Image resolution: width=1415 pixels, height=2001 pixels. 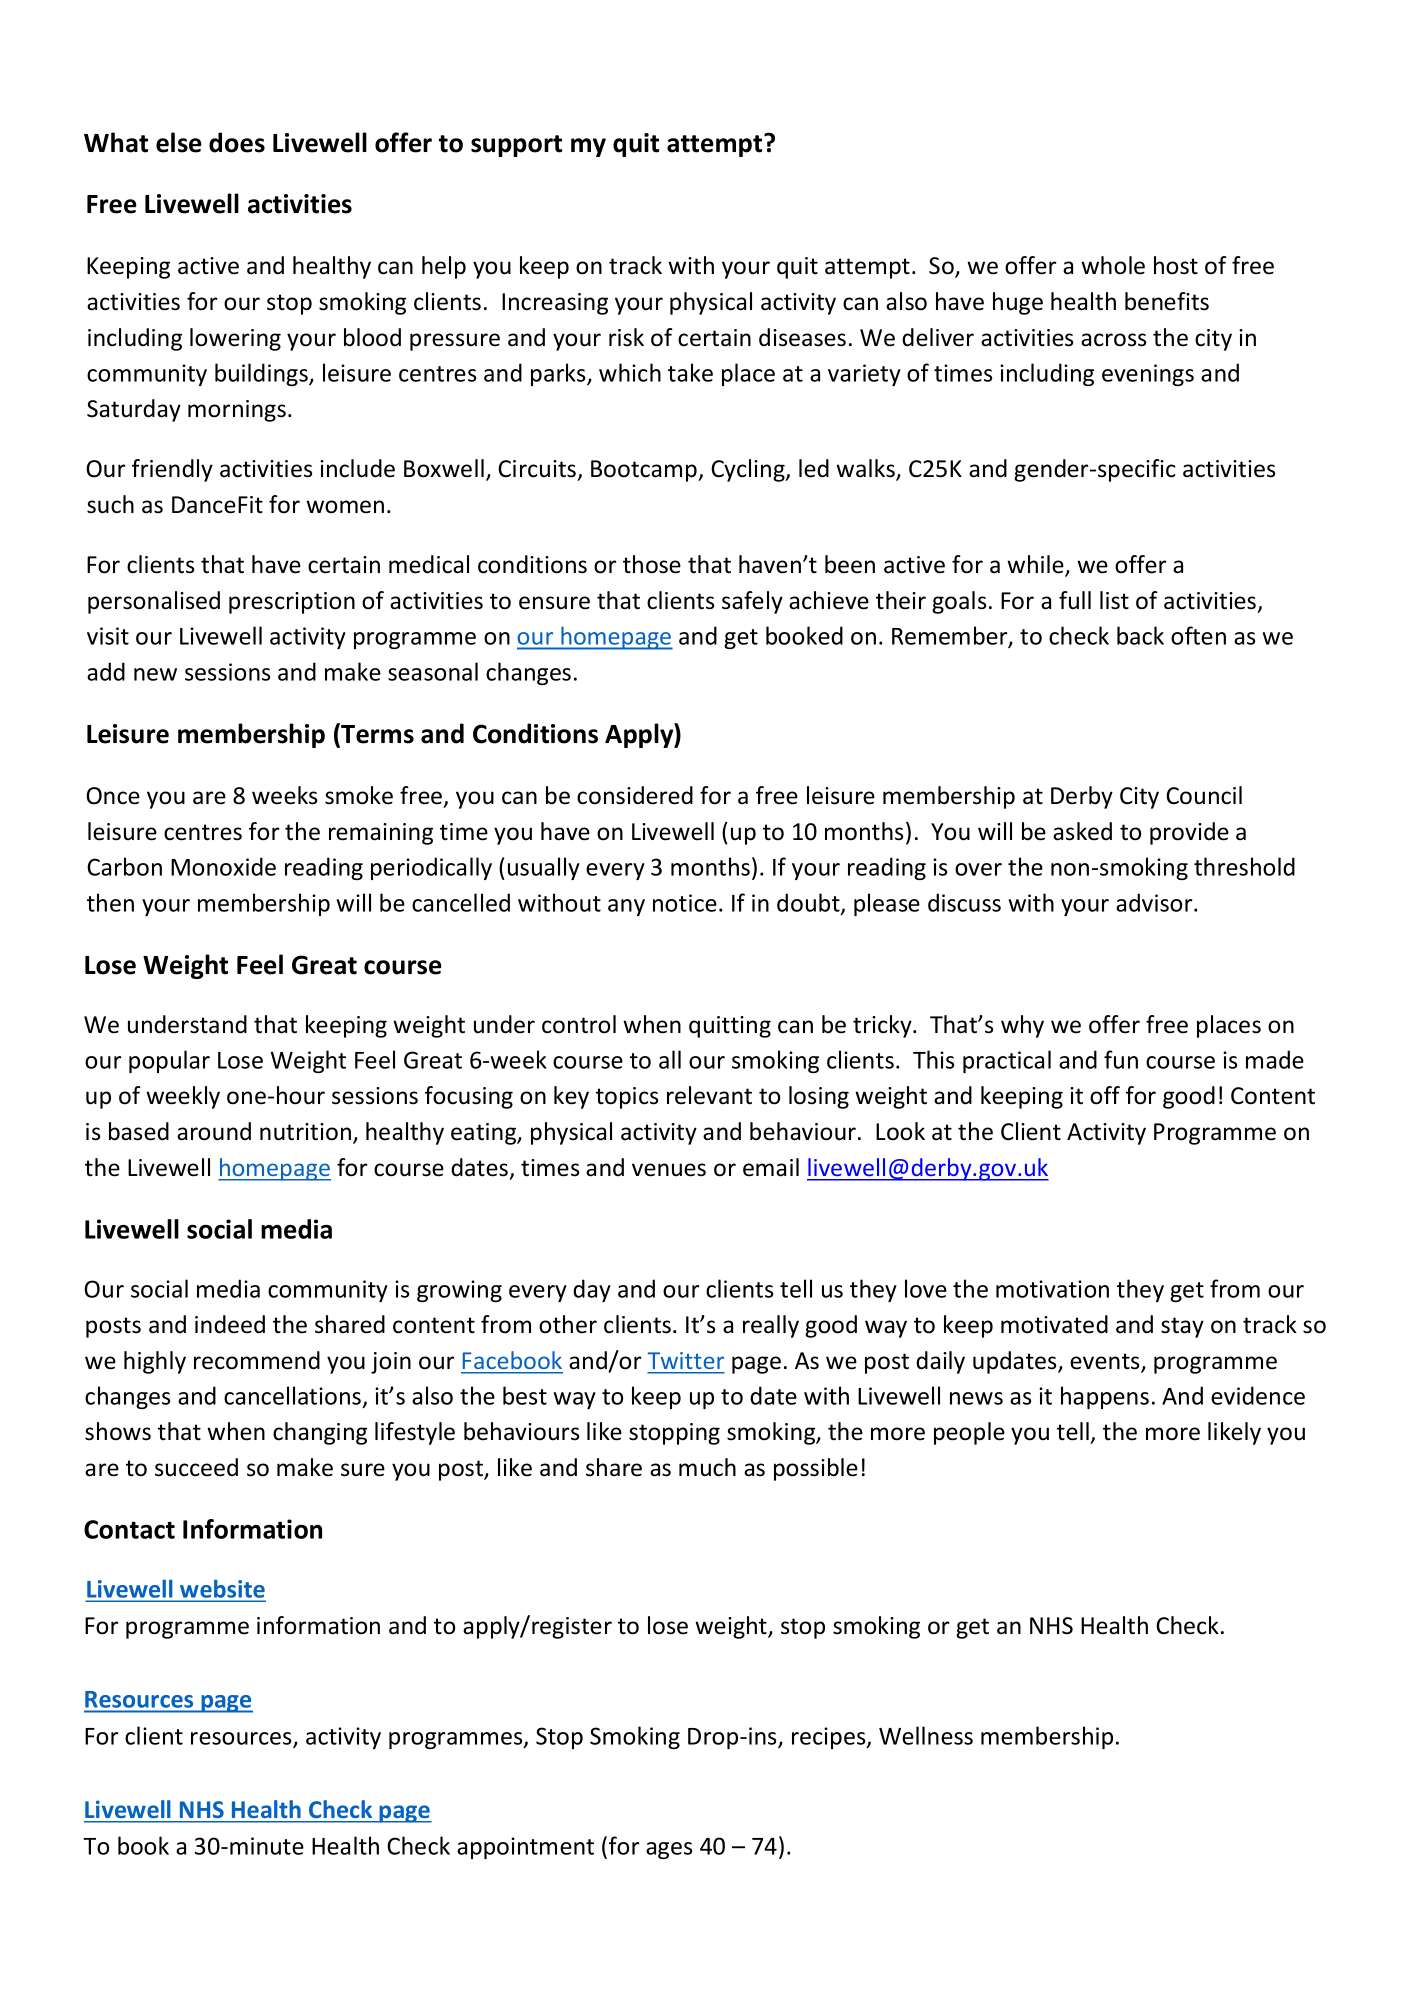 I want to click on fun, so click(x=1121, y=1059).
